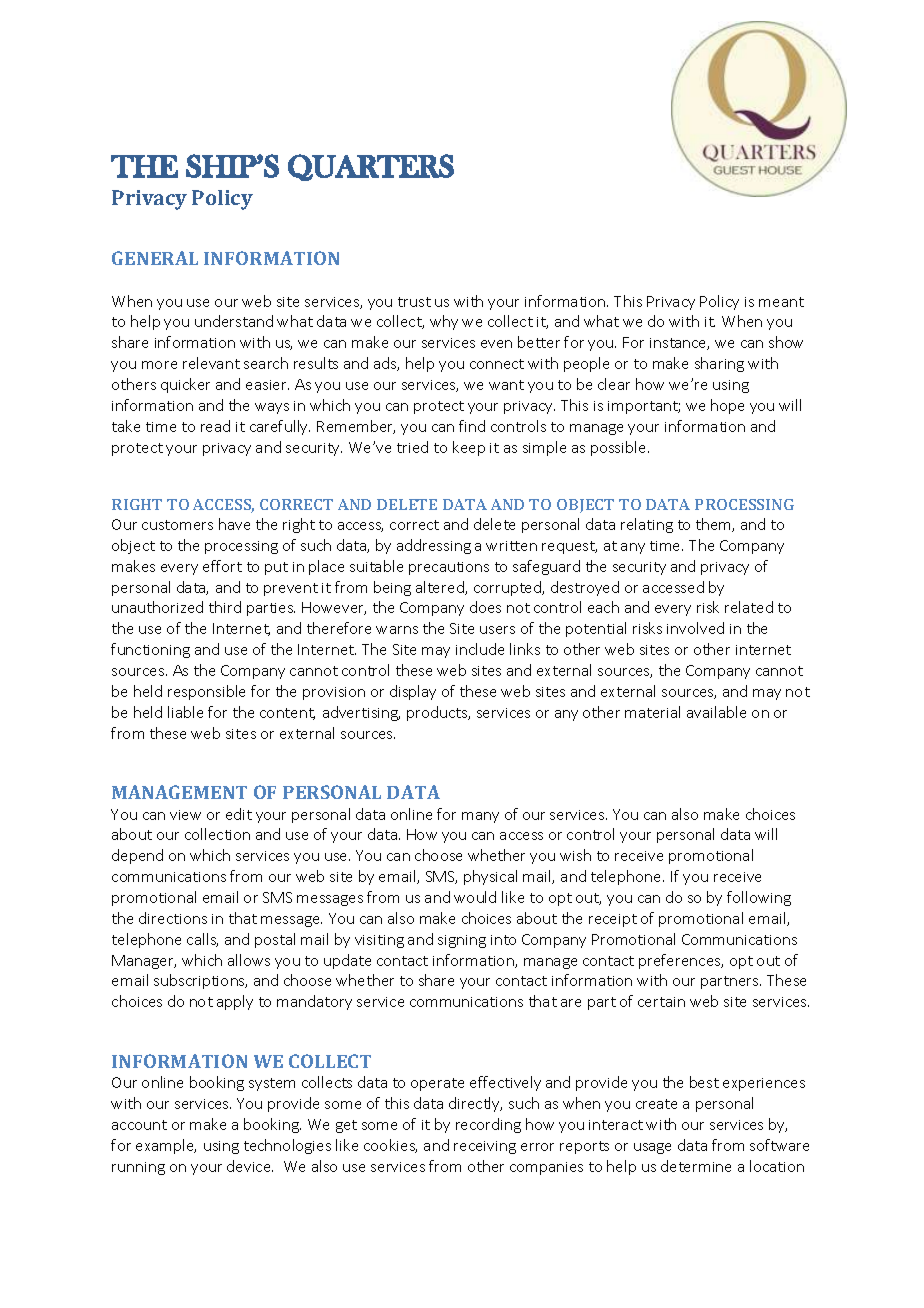 The height and width of the image is (1308, 924). What do you see at coordinates (727, 406) in the image?
I see `hope` at bounding box center [727, 406].
